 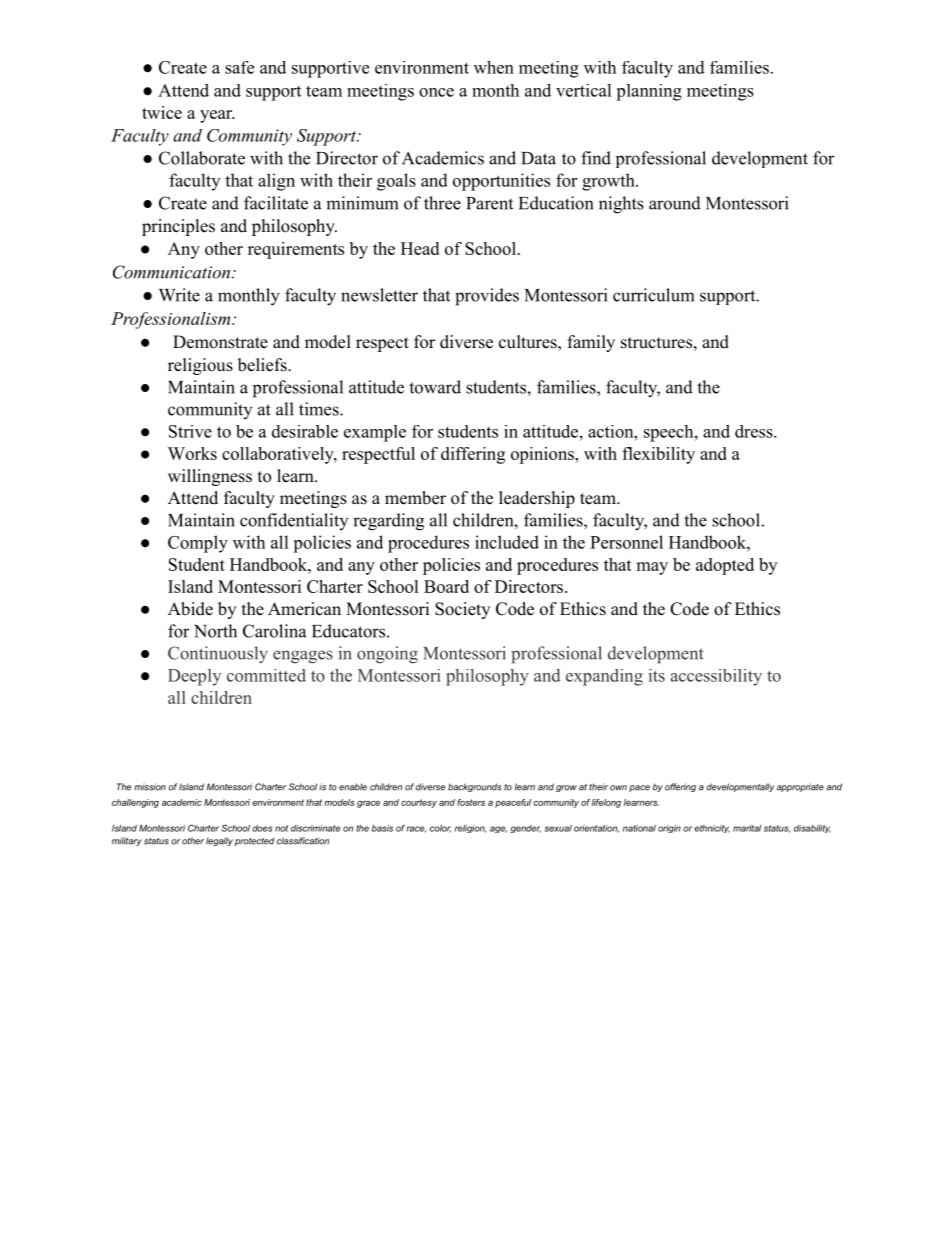 I want to click on legally, so click(x=219, y=841).
